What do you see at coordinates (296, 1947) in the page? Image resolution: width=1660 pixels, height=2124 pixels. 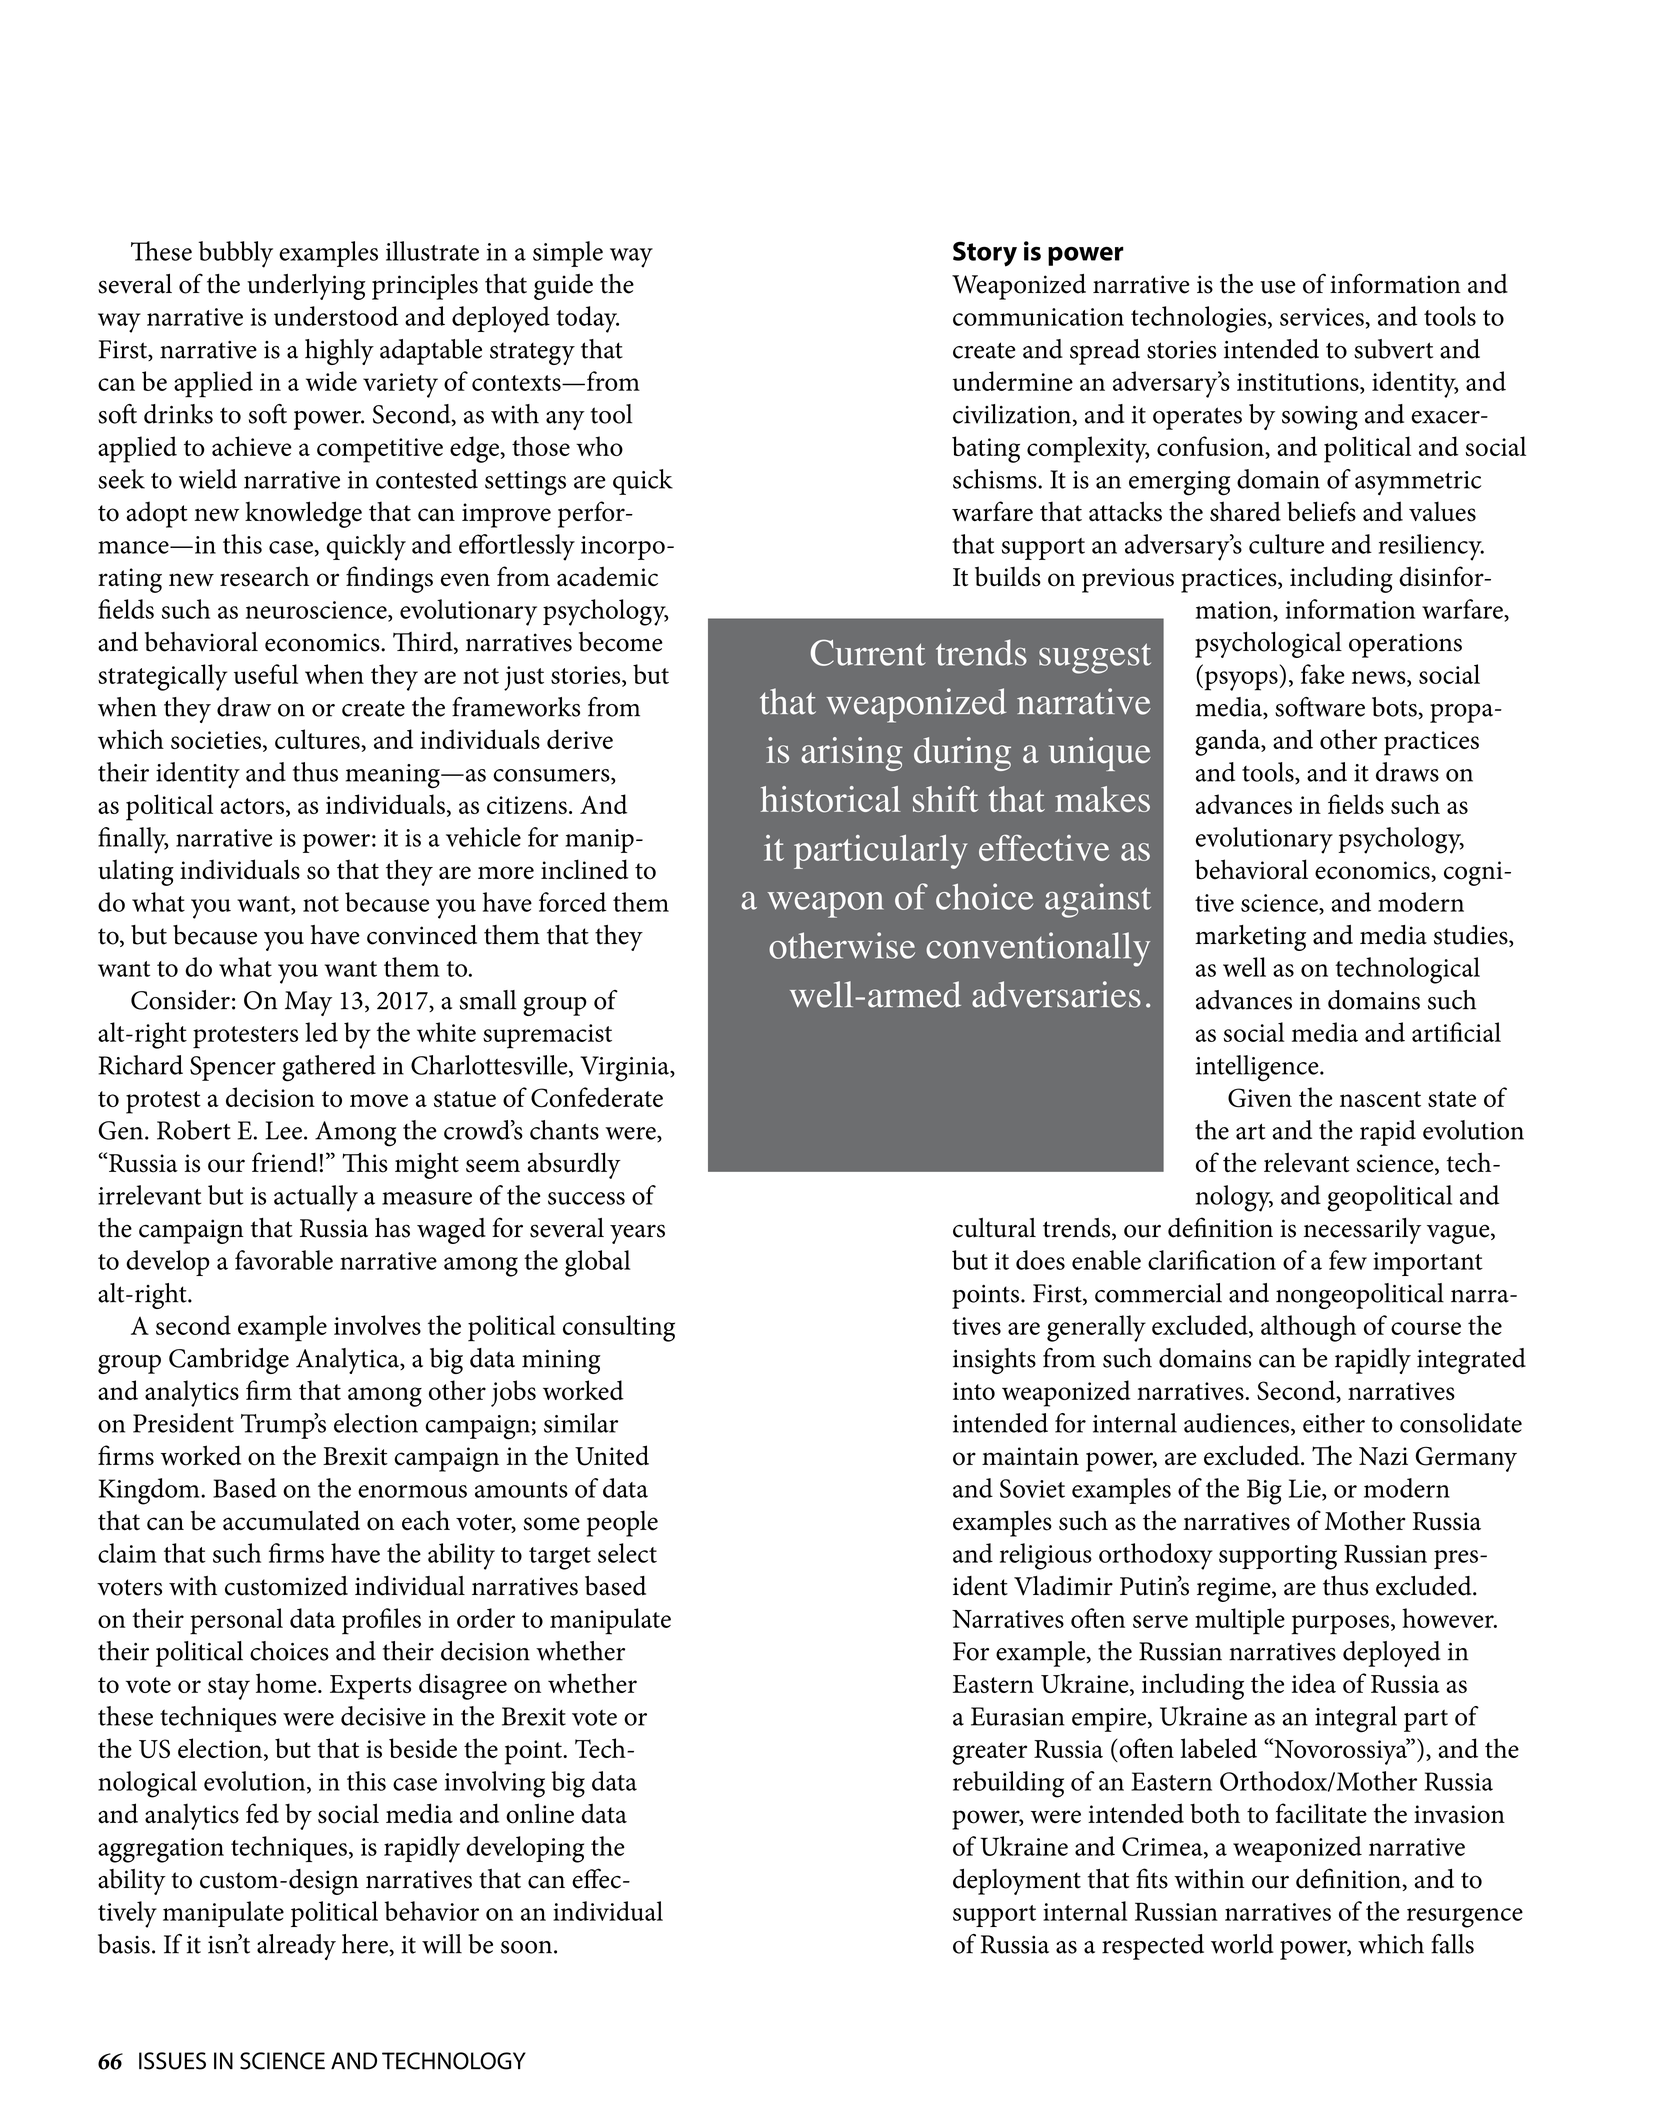 I see `already` at bounding box center [296, 1947].
